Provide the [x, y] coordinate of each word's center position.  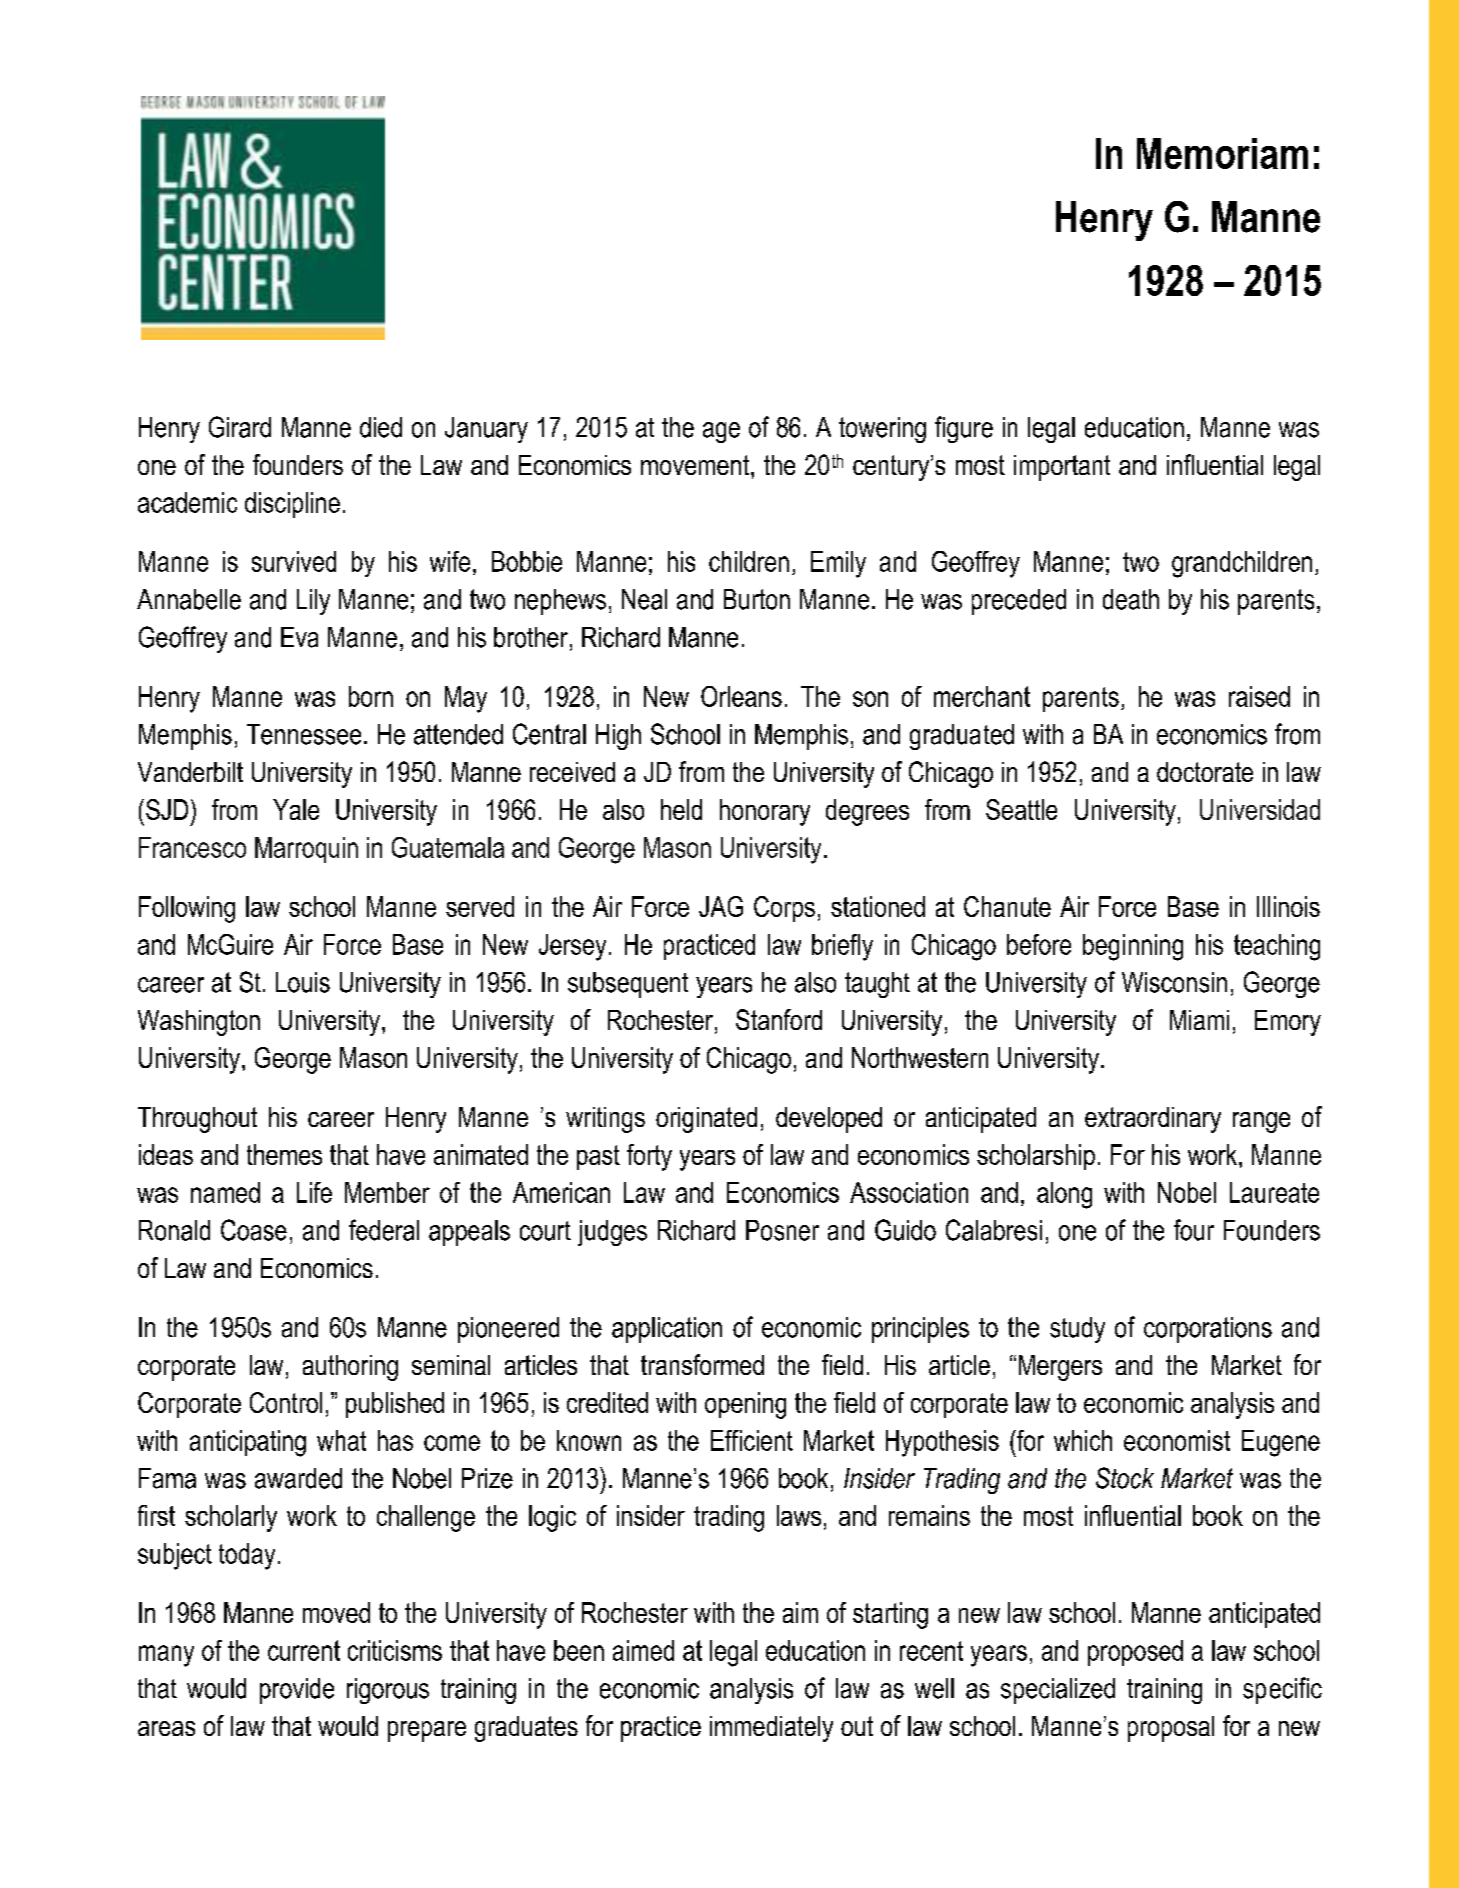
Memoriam [1222, 153]
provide [297, 1691]
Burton [757, 599]
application [667, 1330]
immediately [771, 1729]
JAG [721, 906]
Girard [240, 427]
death [1131, 599]
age [721, 432]
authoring [350, 1368]
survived [294, 561]
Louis [303, 982]
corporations [1208, 1330]
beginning [1133, 947]
